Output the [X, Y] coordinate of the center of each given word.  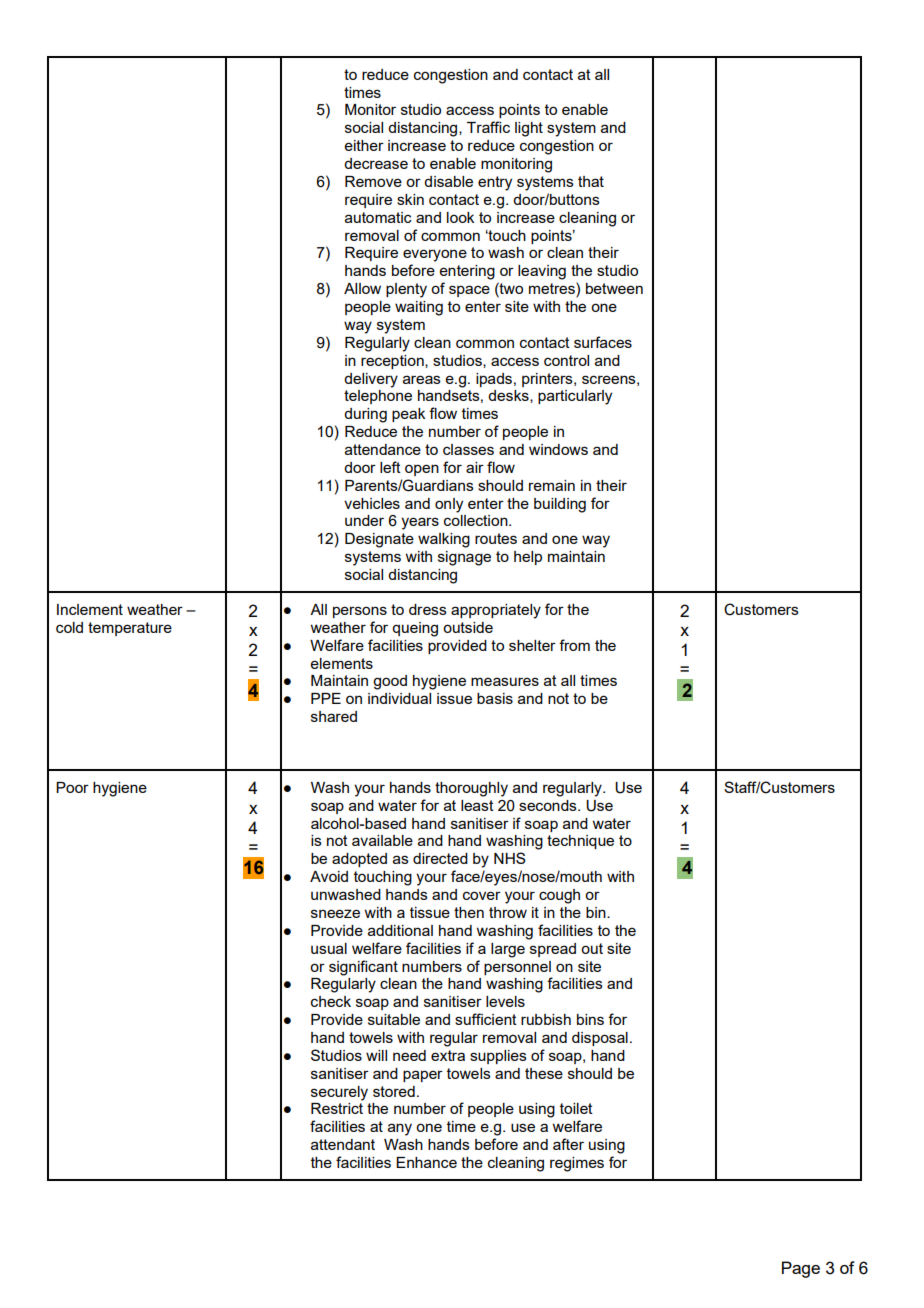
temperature [130, 629]
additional [400, 930]
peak [408, 415]
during [365, 415]
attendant [343, 1144]
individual [399, 698]
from [574, 645]
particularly [575, 397]
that [591, 181]
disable [448, 181]
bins [590, 1019]
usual [329, 948]
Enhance [426, 1162]
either [364, 145]
